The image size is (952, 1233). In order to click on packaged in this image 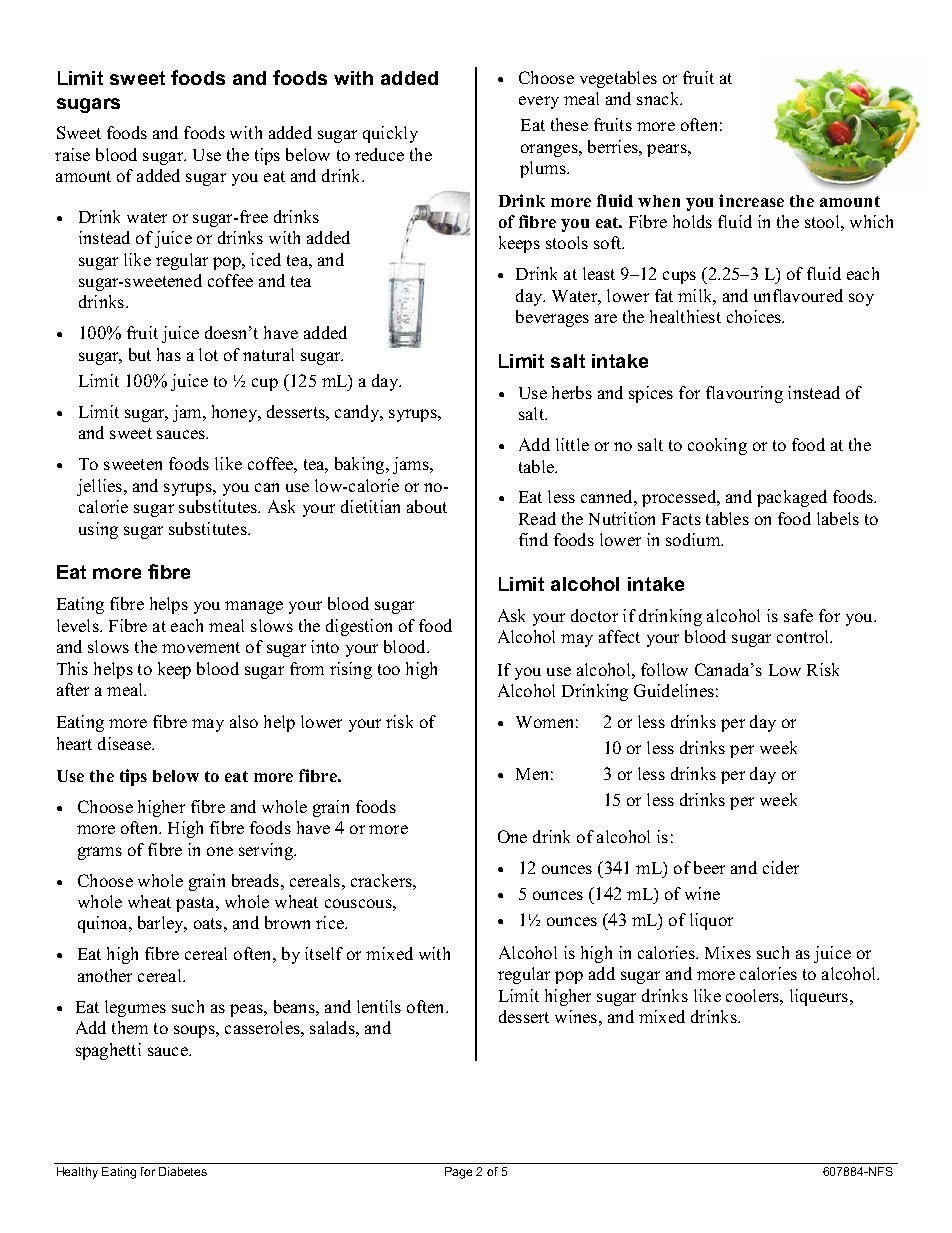, I will do `click(792, 498)`.
